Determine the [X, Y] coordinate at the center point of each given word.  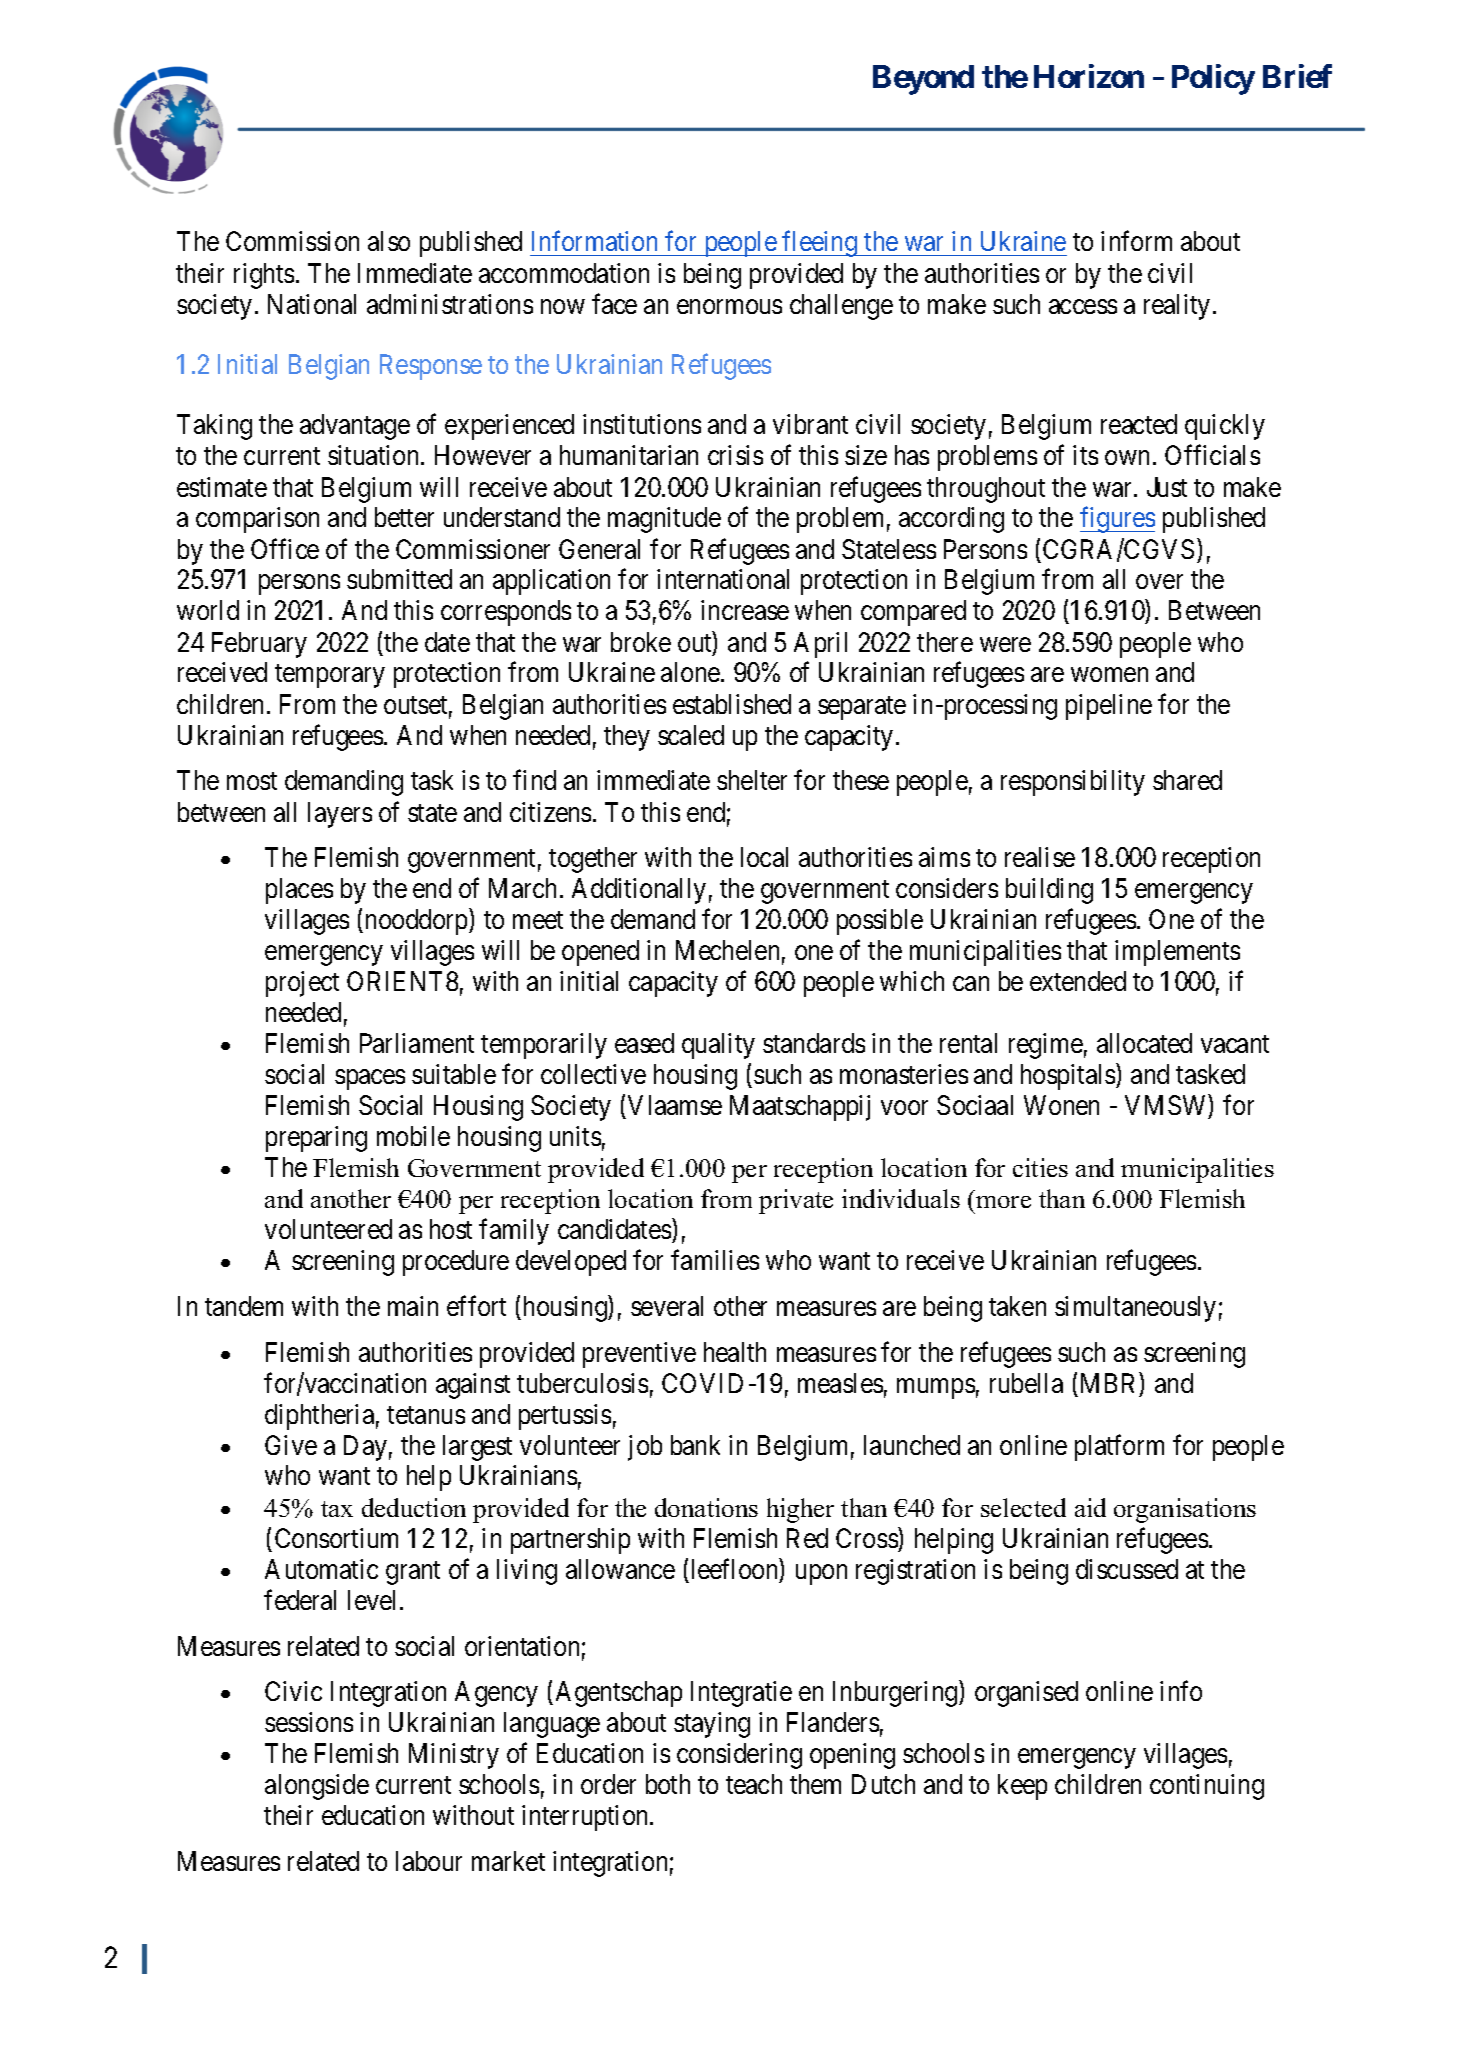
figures [1117, 520]
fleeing [820, 244]
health [735, 1352]
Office [285, 548]
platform [1119, 1447]
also [389, 241]
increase [745, 610]
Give [291, 1445]
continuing [1207, 1787]
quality [718, 1046]
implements [1177, 953]
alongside [317, 1787]
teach [754, 1784]
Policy [1213, 79]
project [302, 984]
